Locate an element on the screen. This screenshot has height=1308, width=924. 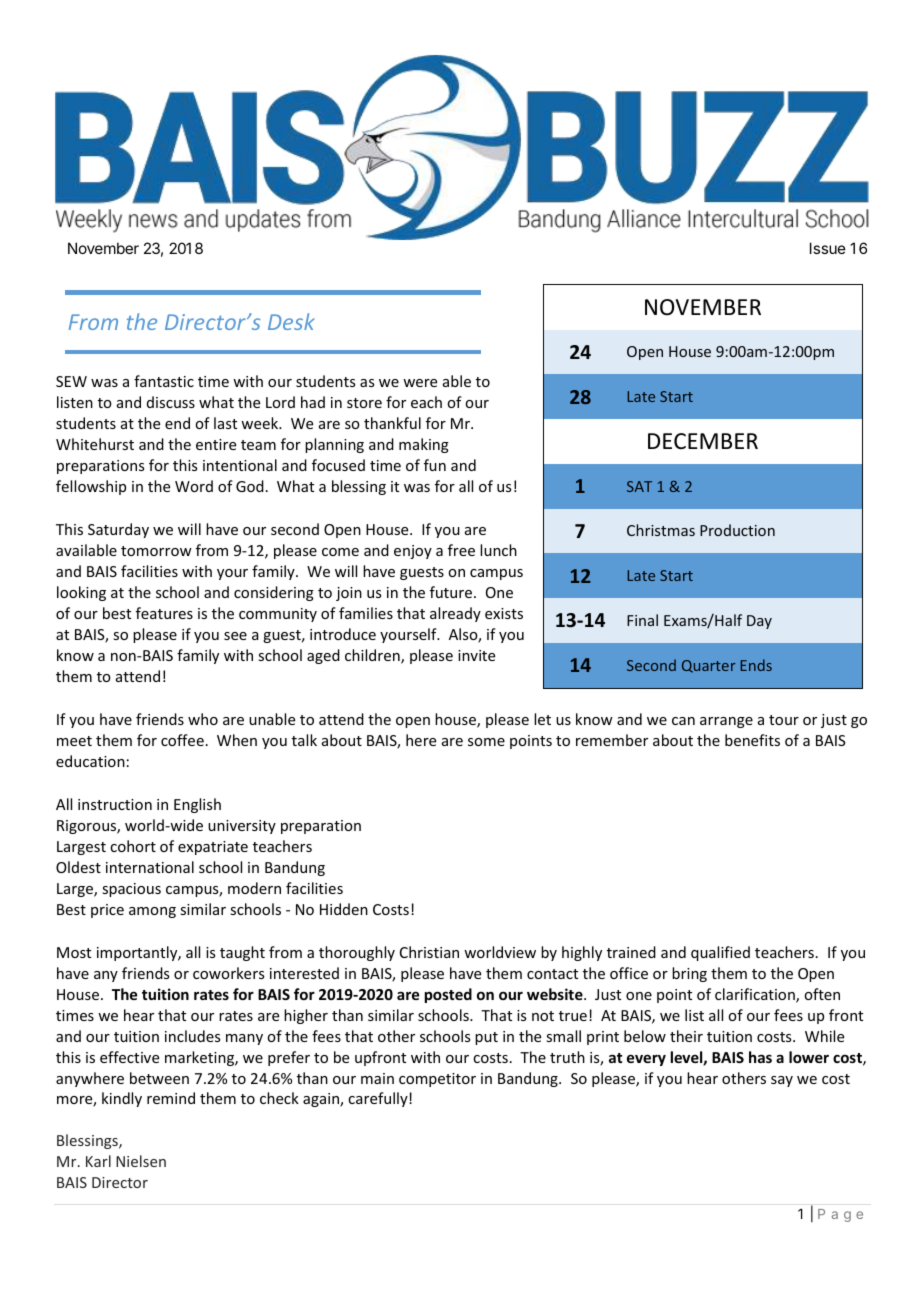
competitor is located at coordinates (437, 1080).
